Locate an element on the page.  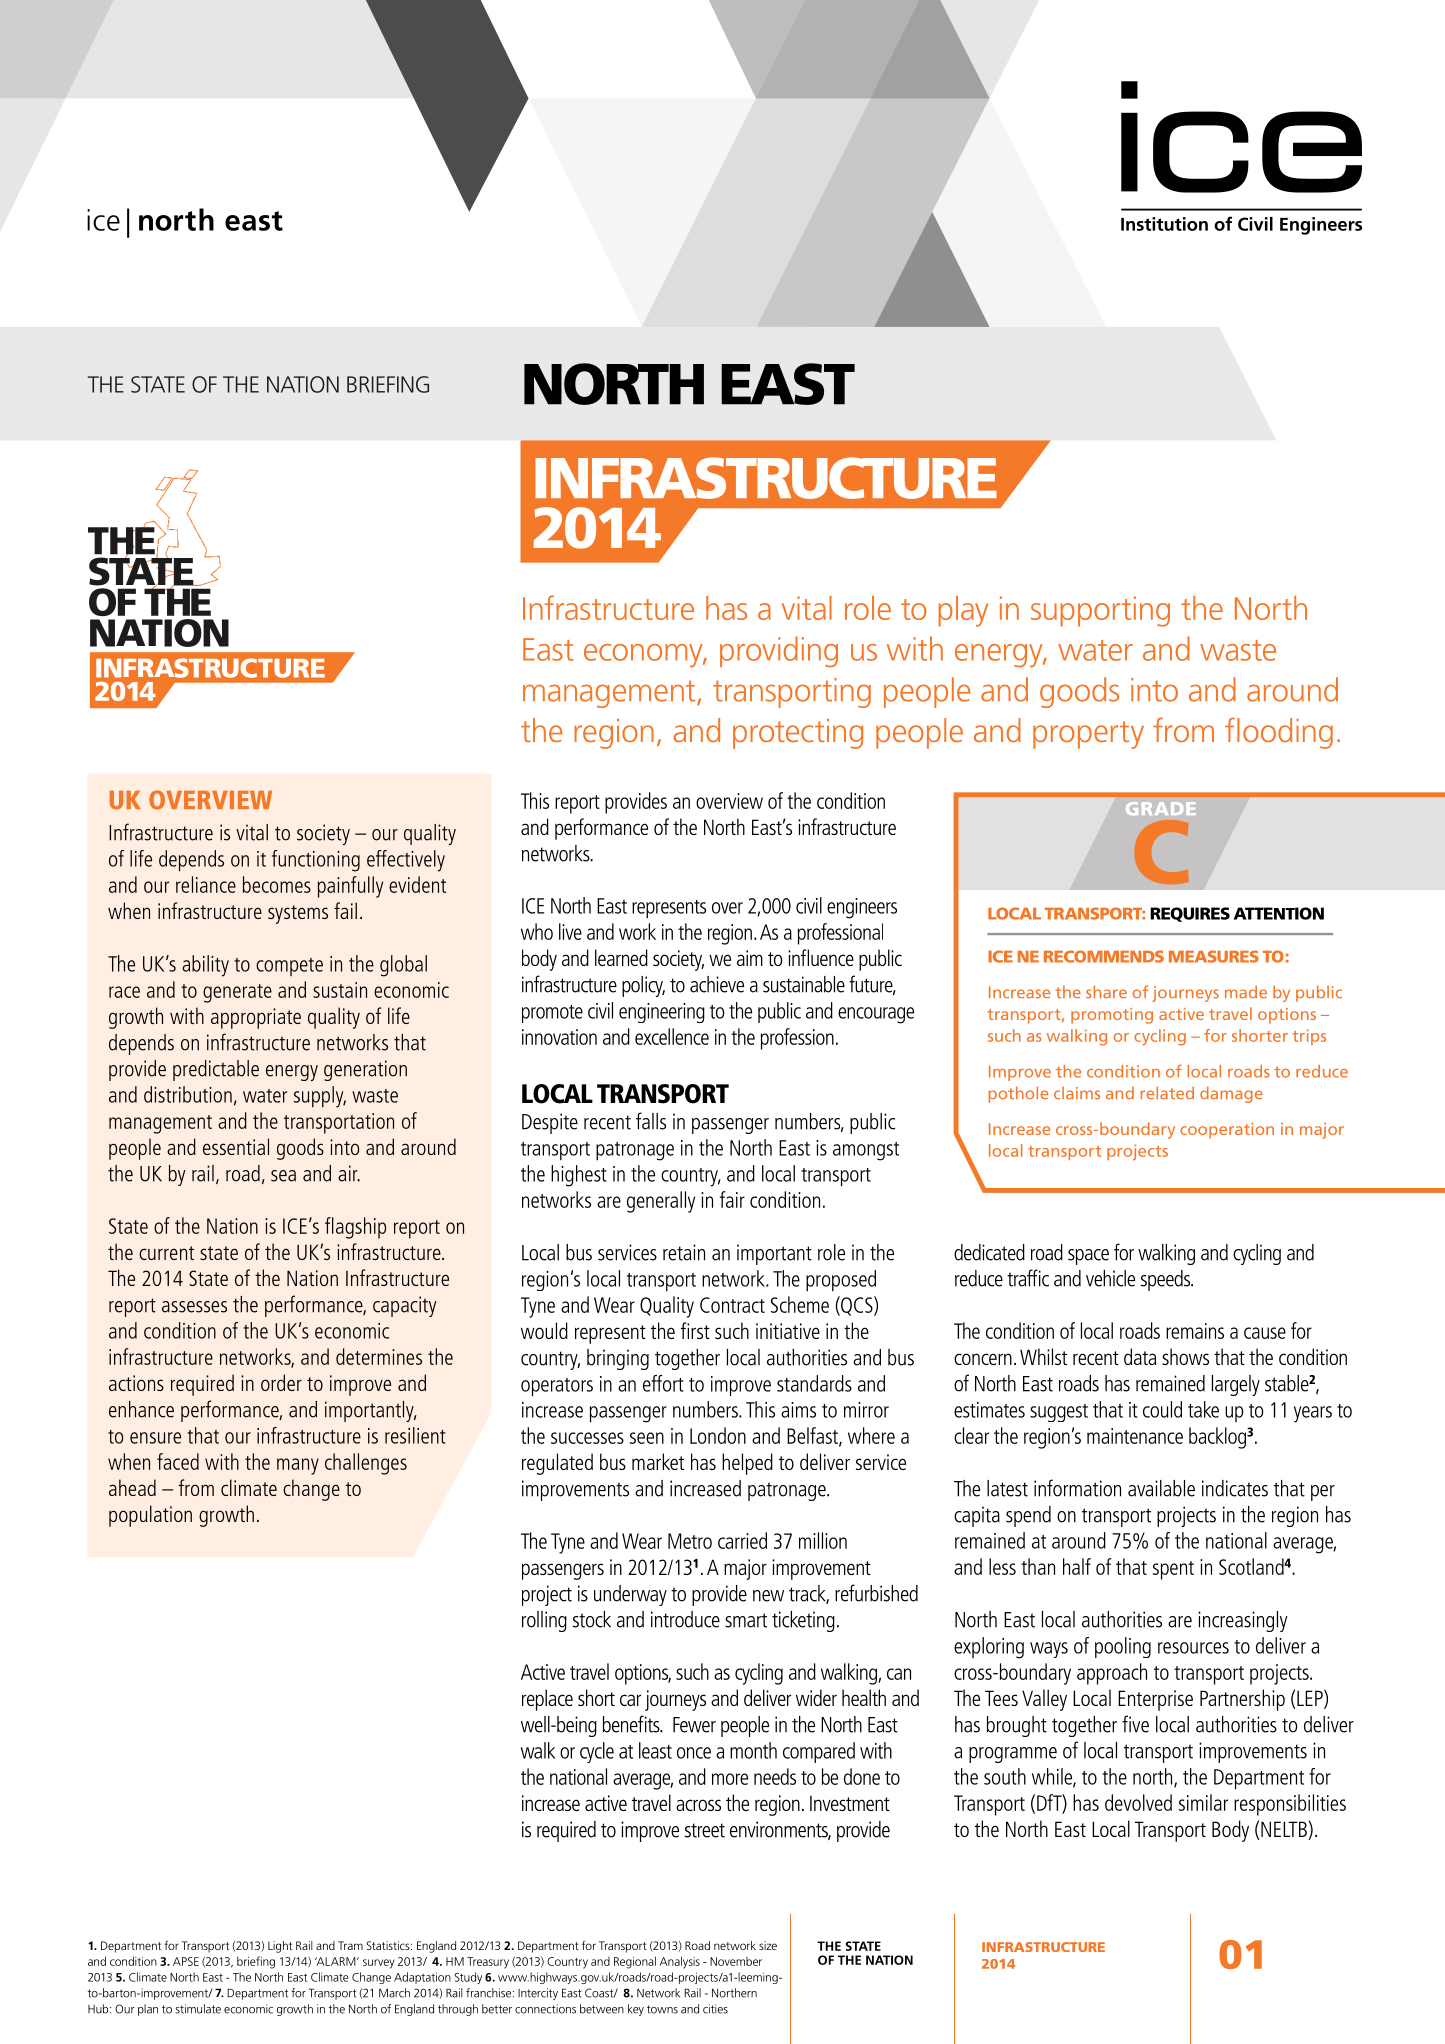
functioning is located at coordinates (316, 861).
